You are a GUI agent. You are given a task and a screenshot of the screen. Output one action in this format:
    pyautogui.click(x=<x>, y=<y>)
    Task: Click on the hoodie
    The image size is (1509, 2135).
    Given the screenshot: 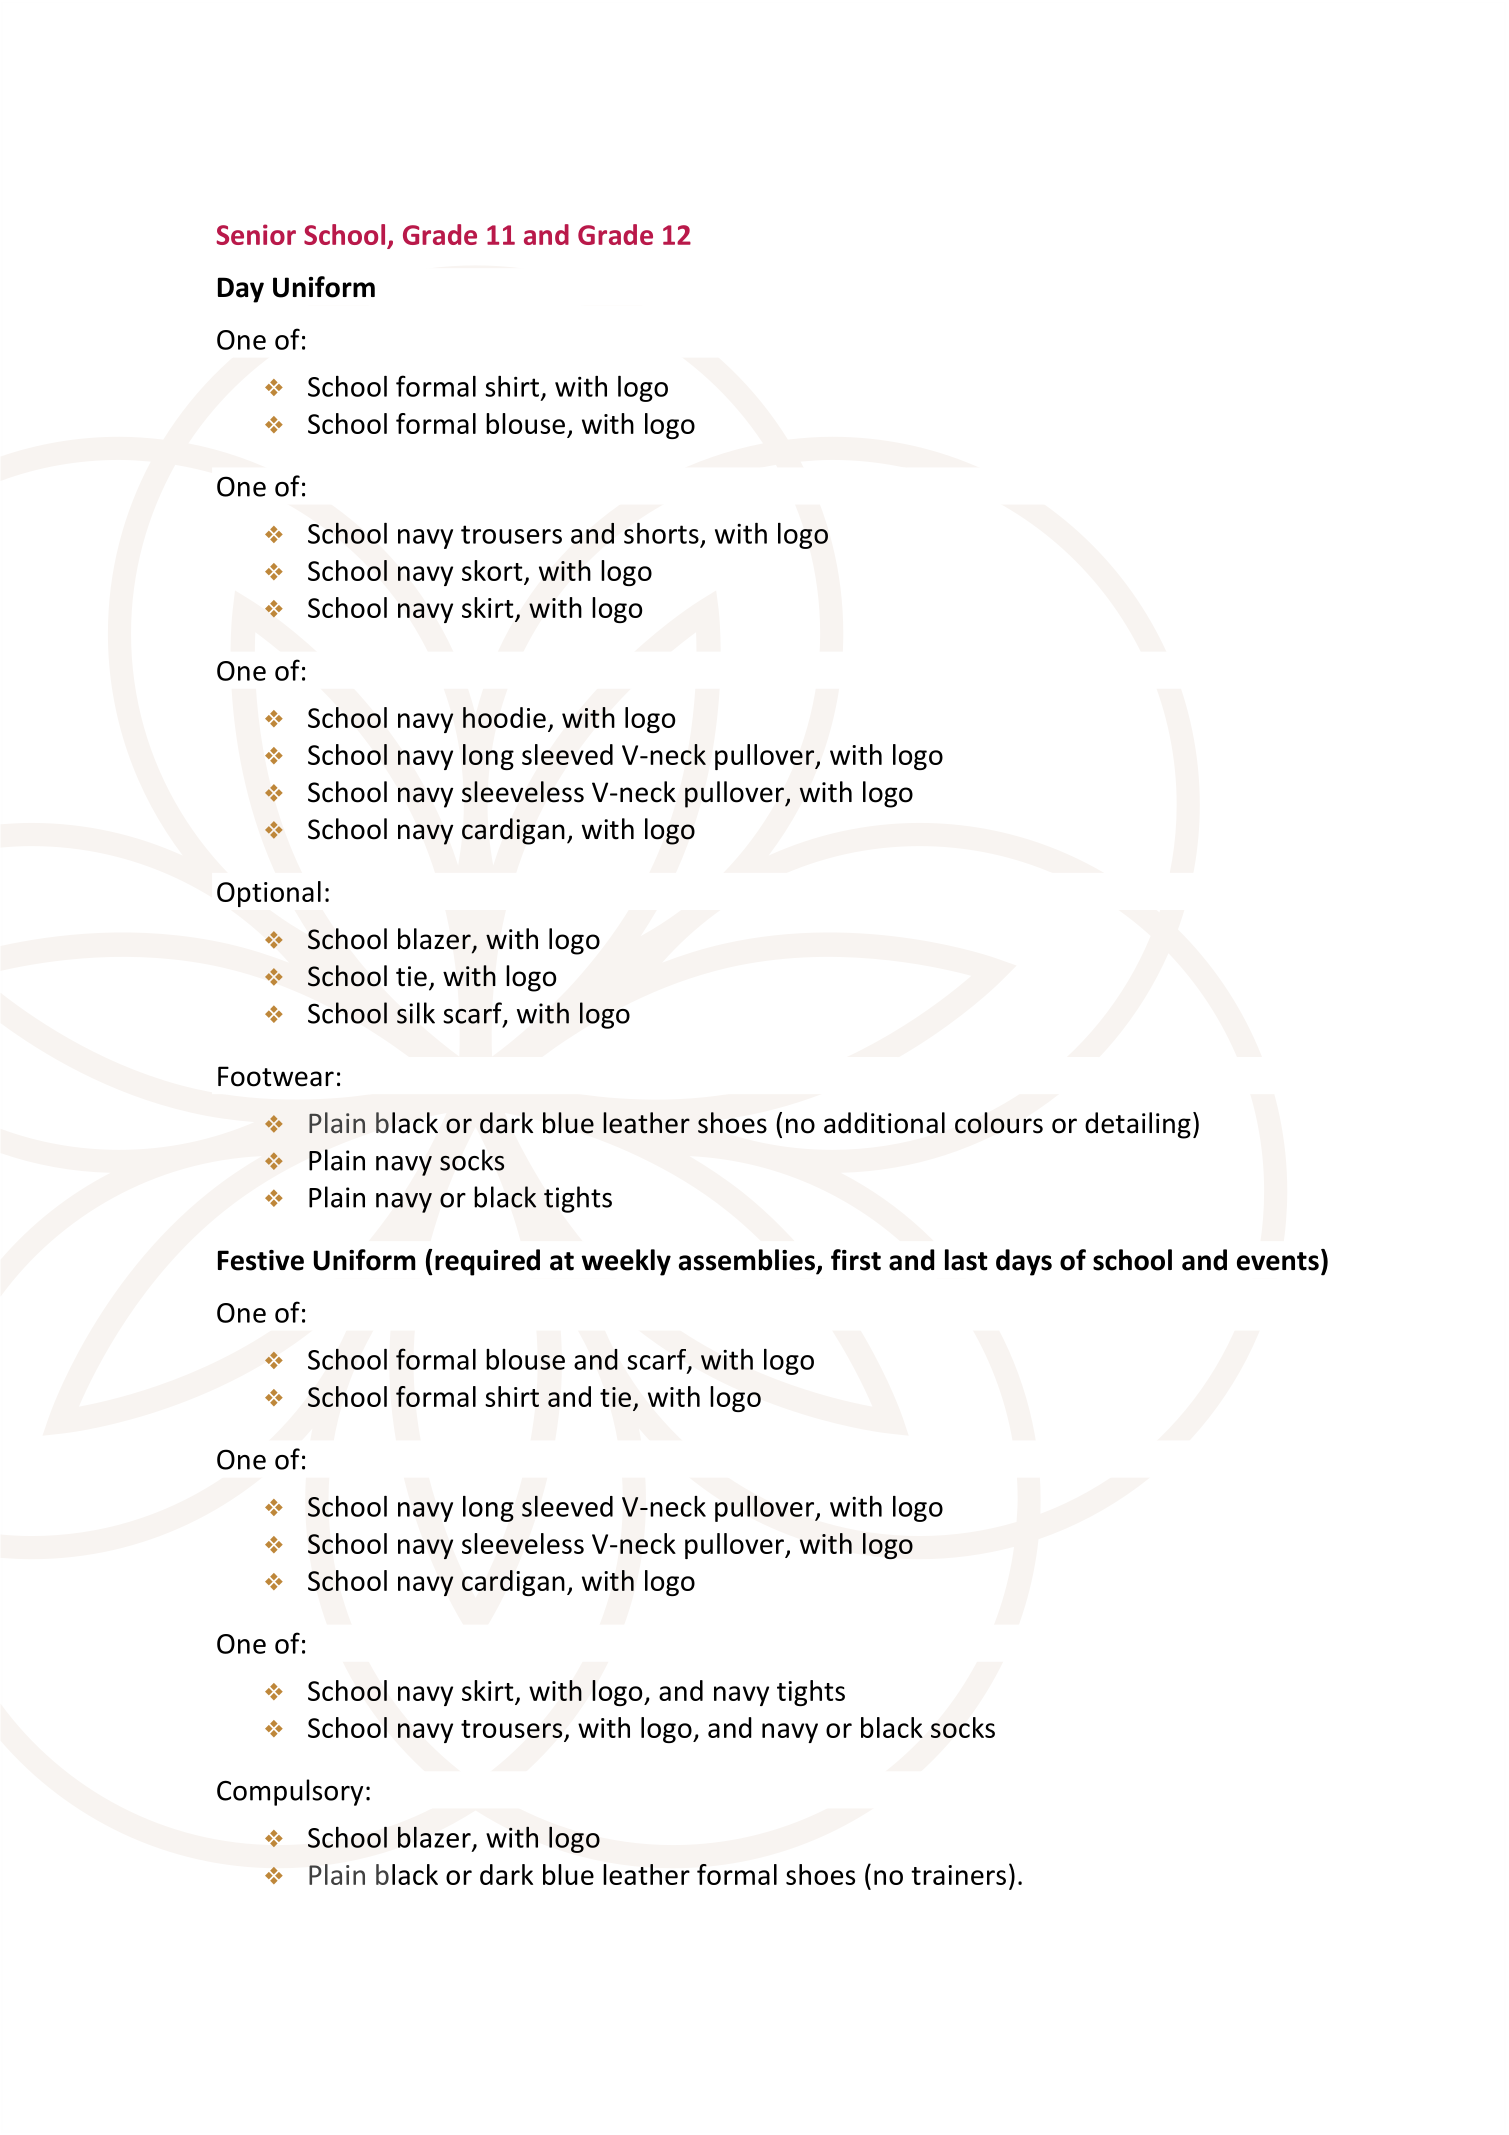 What is the action you would take?
    pyautogui.click(x=504, y=717)
